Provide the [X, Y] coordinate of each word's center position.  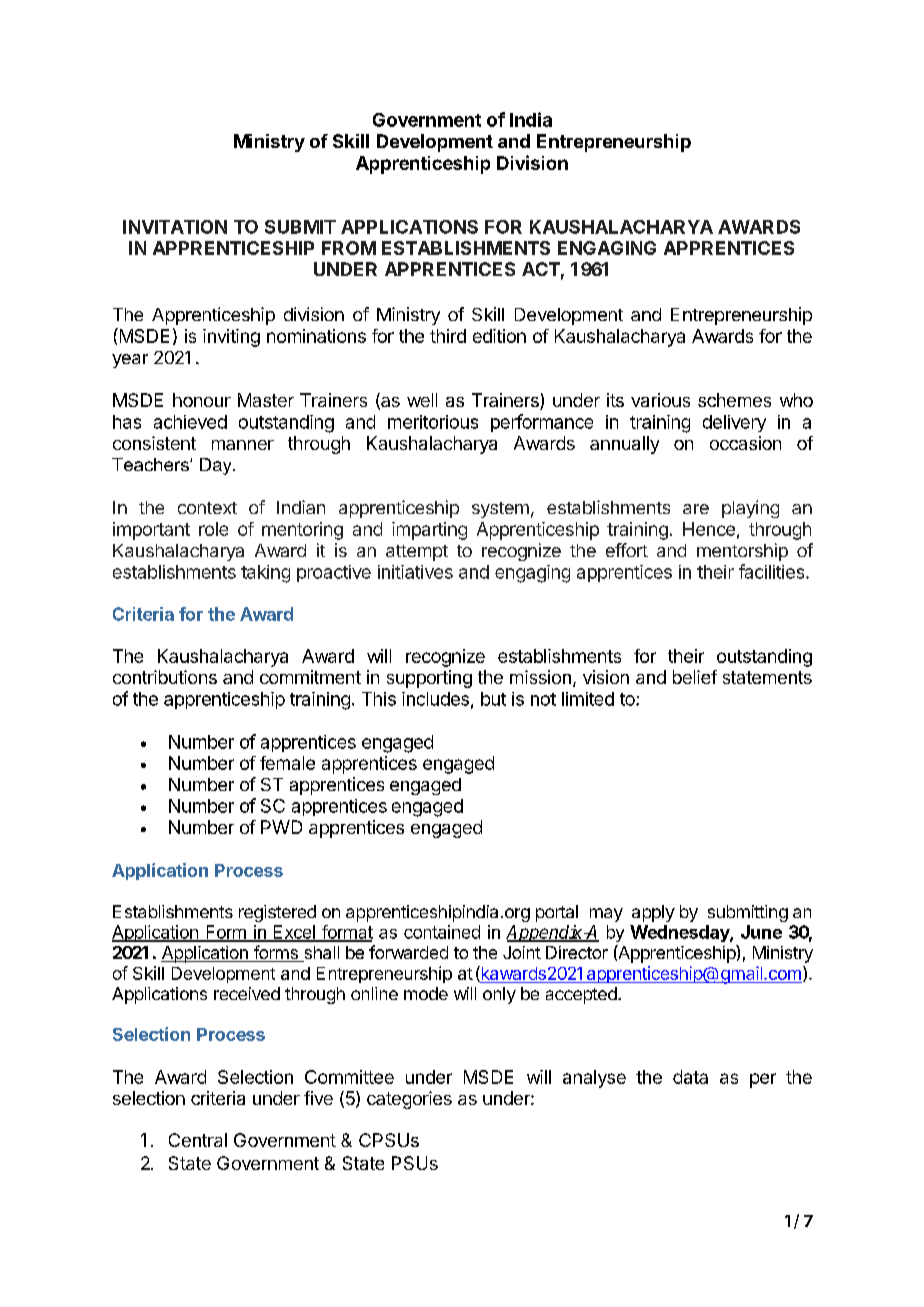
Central [198, 1140]
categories [409, 1100]
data [690, 1077]
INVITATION [175, 227]
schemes [734, 400]
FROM [349, 248]
